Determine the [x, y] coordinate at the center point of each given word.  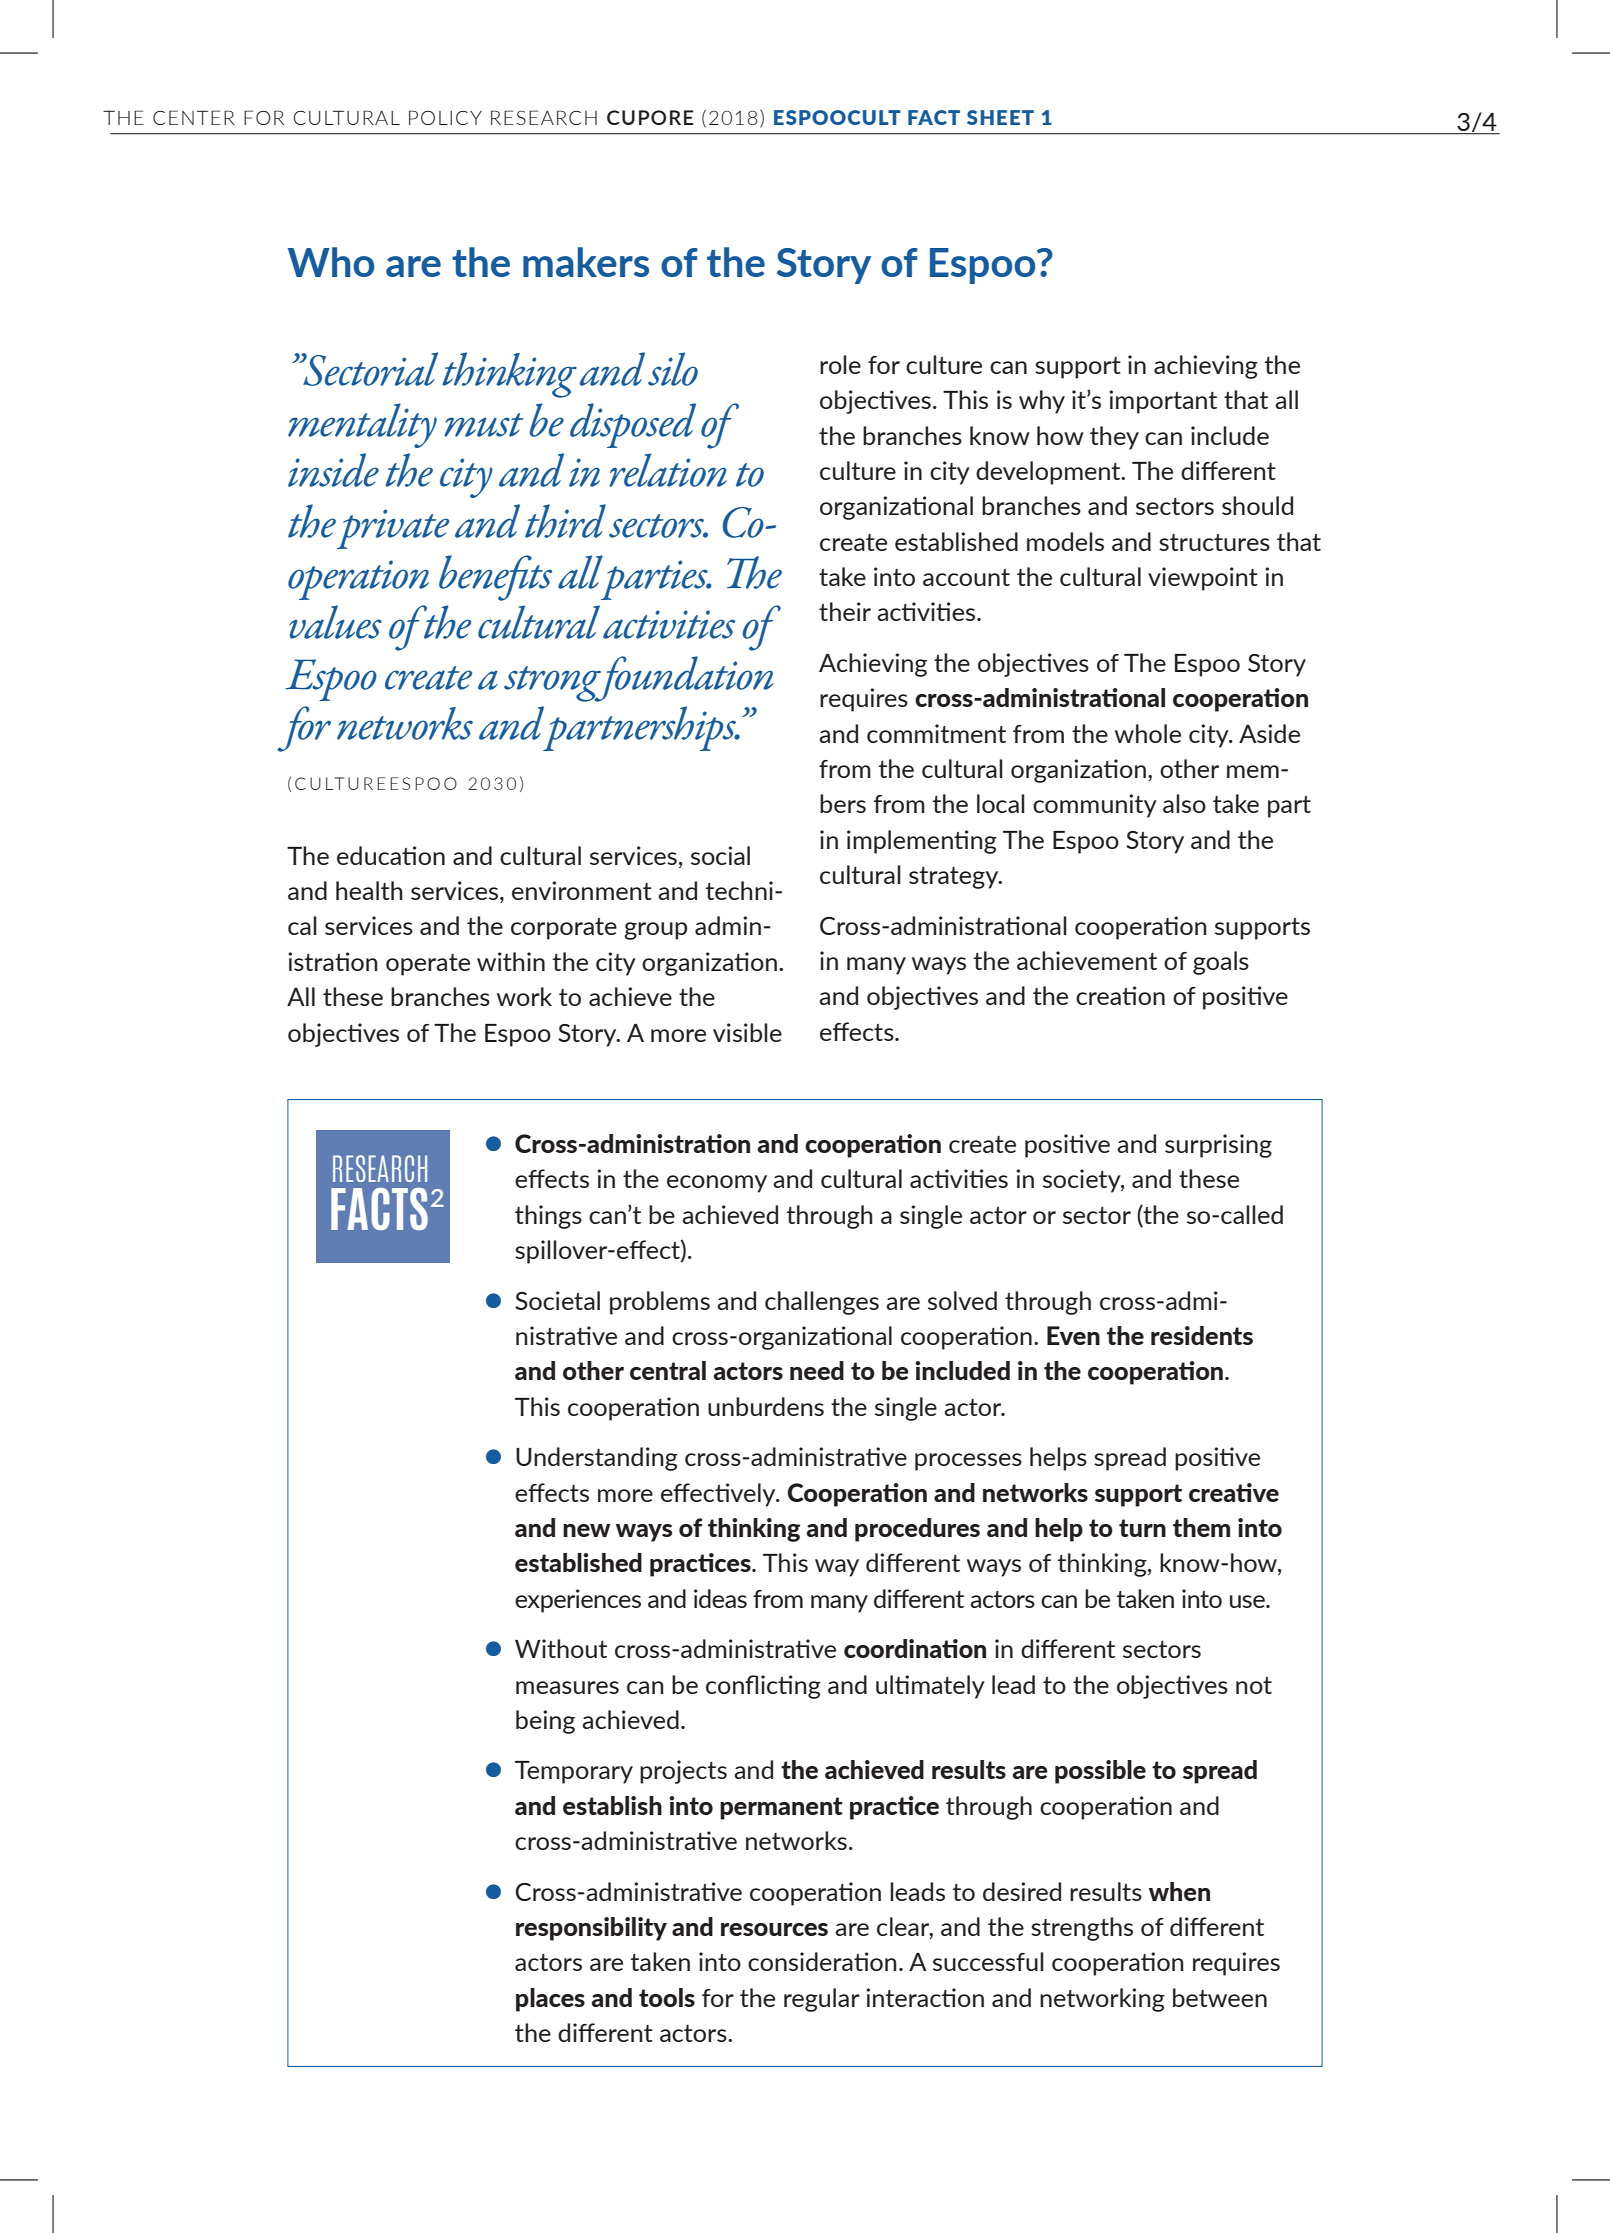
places [550, 2000]
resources [774, 1929]
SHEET [1000, 117]
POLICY [445, 117]
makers [586, 262]
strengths [1082, 1929]
